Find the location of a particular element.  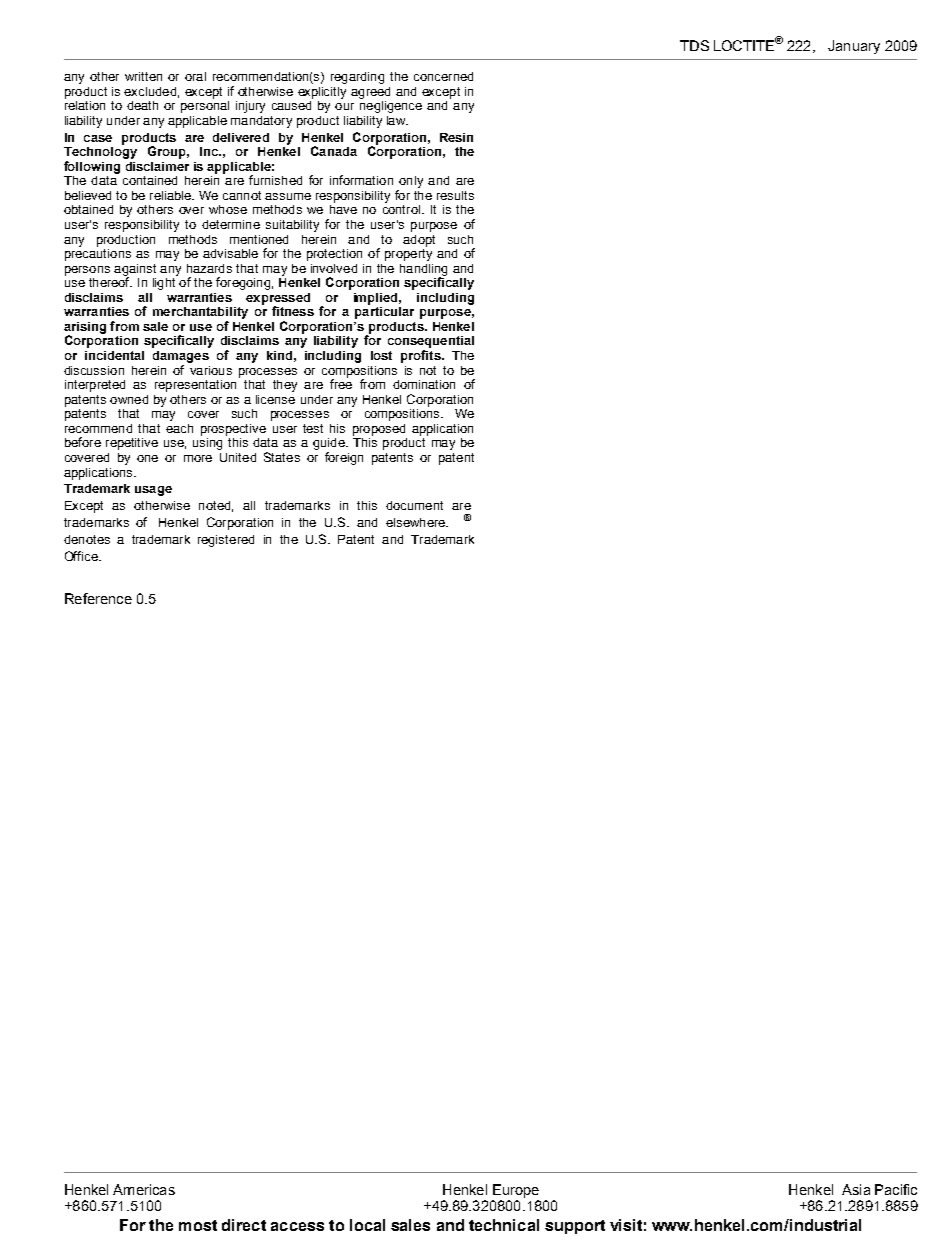

document is located at coordinates (414, 505).
